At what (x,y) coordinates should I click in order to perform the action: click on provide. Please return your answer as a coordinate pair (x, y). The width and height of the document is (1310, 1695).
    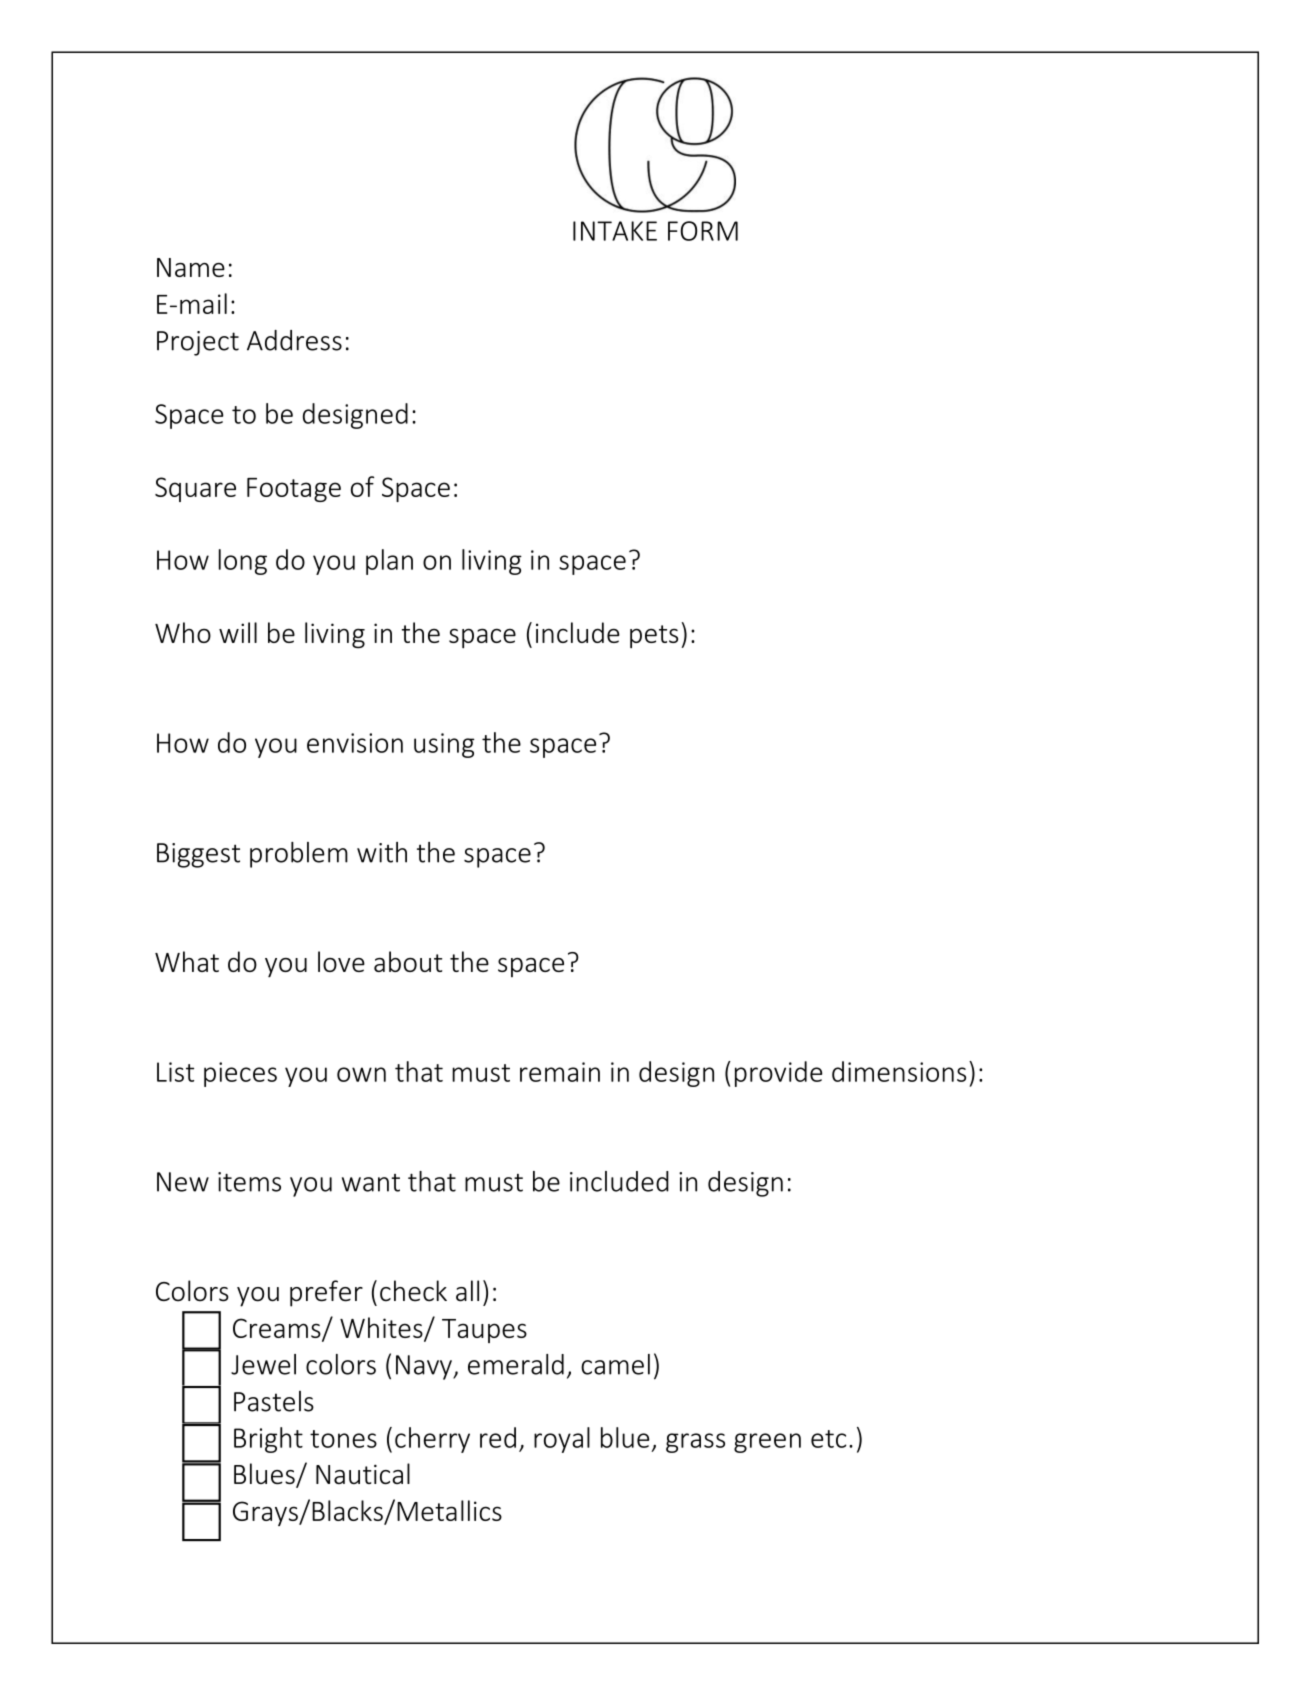
    Looking at the image, I should click on (778, 1074).
